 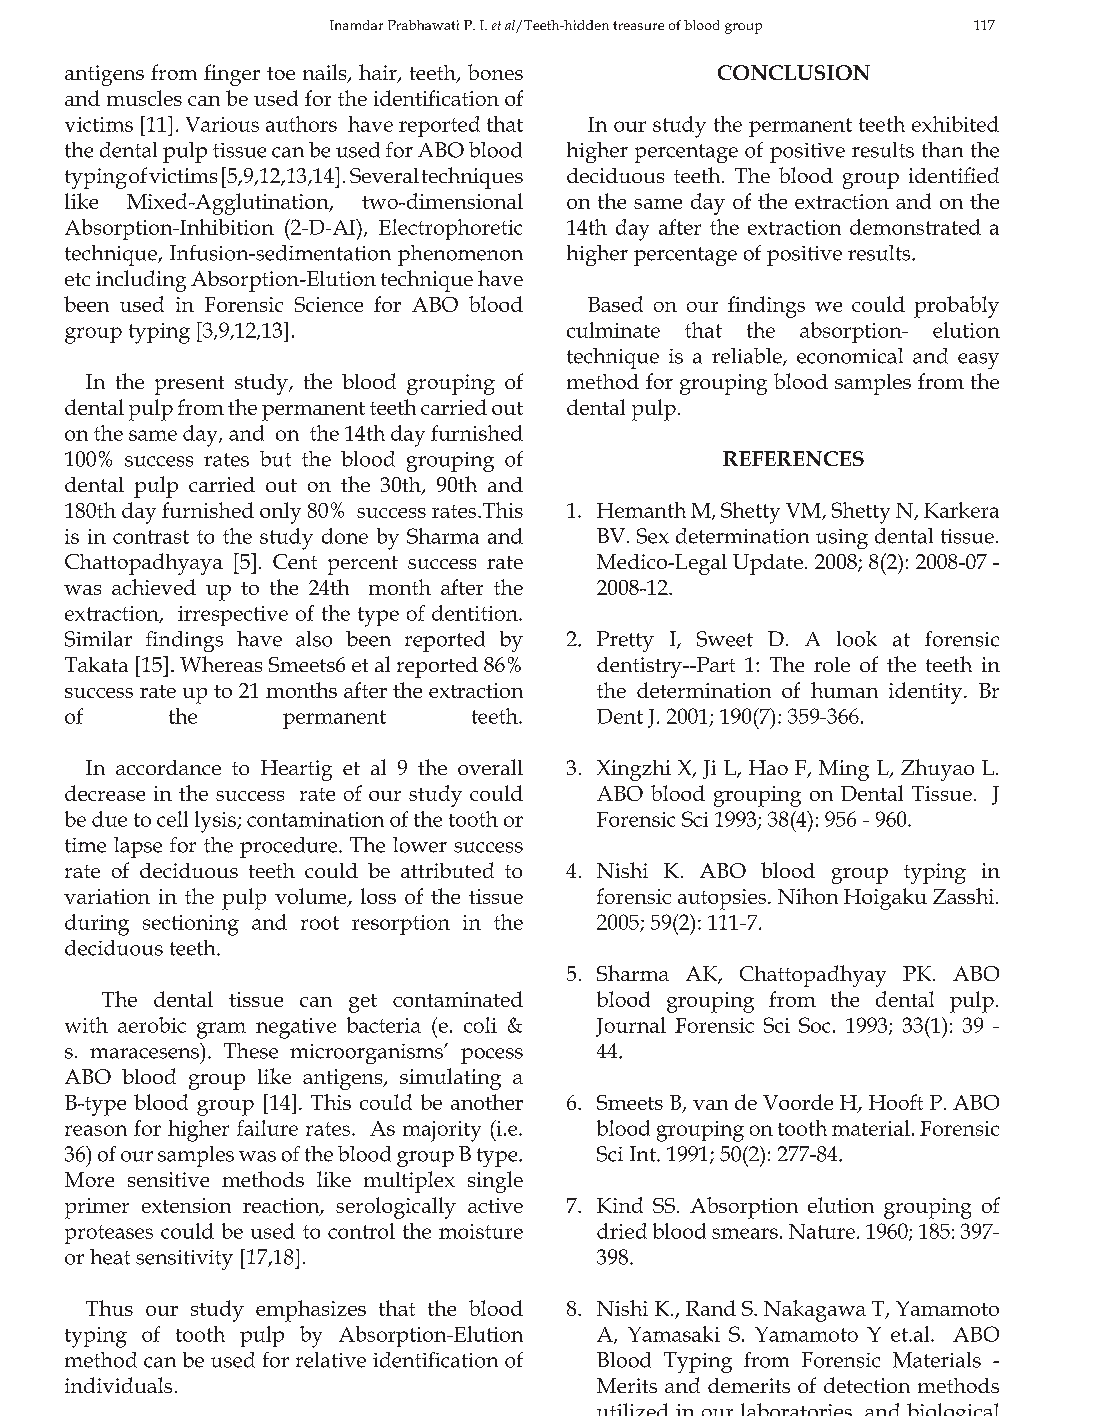 What do you see at coordinates (238, 78) in the screenshot?
I see `nger` at bounding box center [238, 78].
